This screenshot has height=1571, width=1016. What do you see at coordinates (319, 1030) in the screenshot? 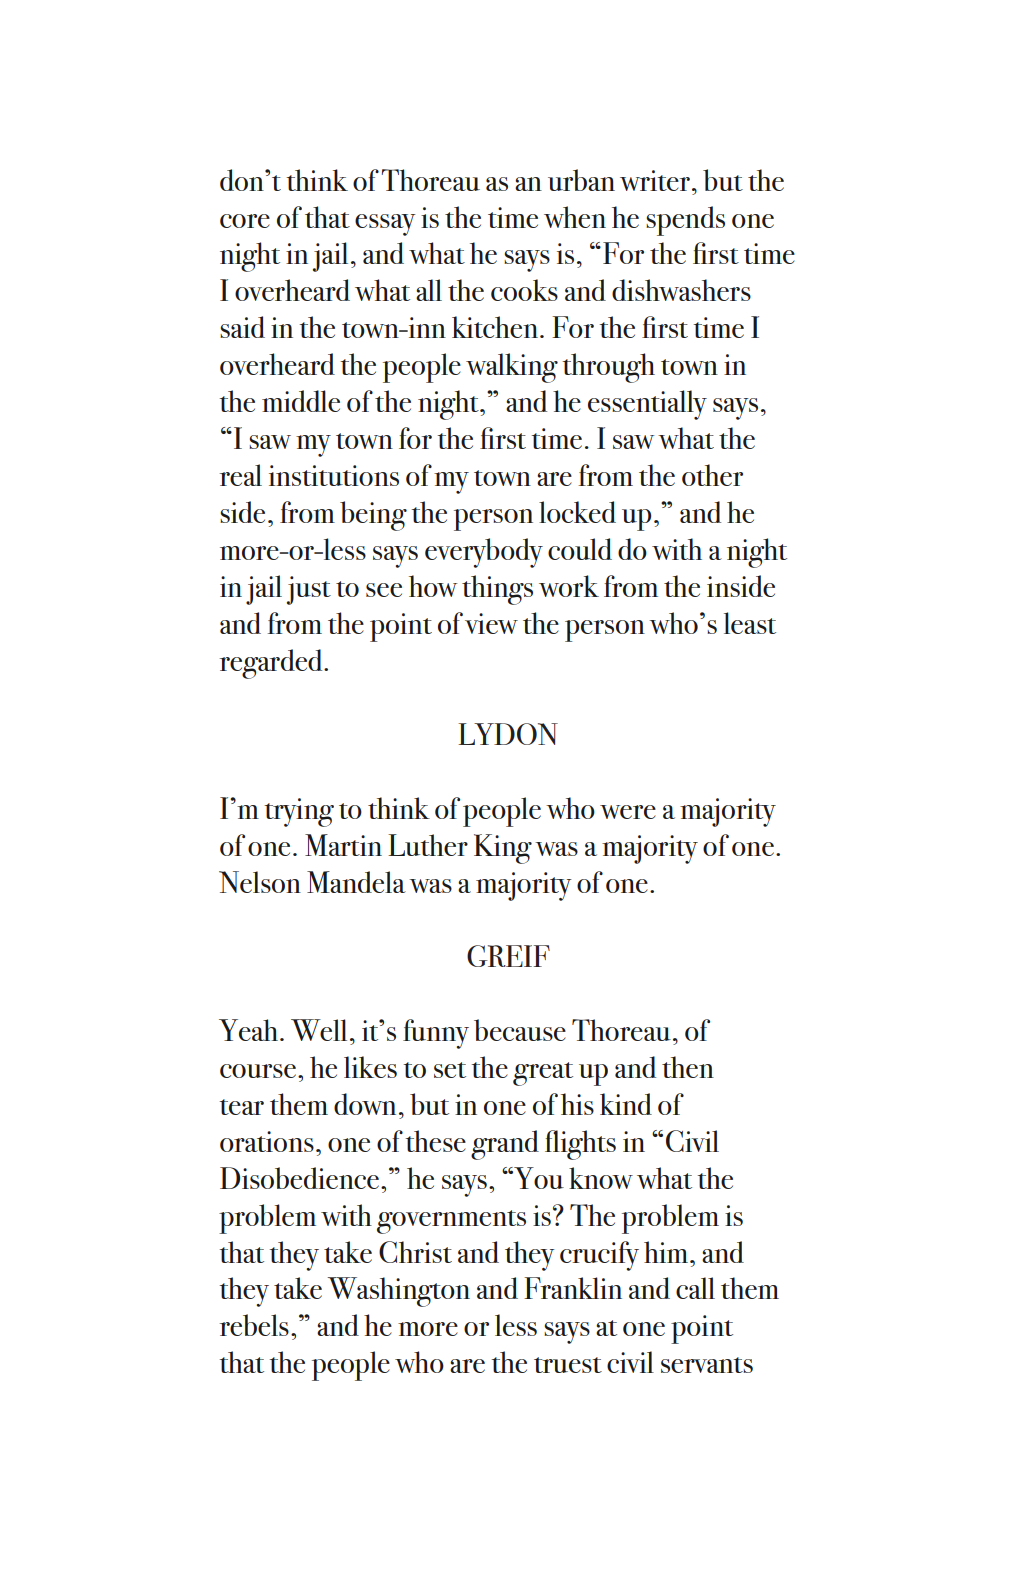
I see `Well` at bounding box center [319, 1030].
